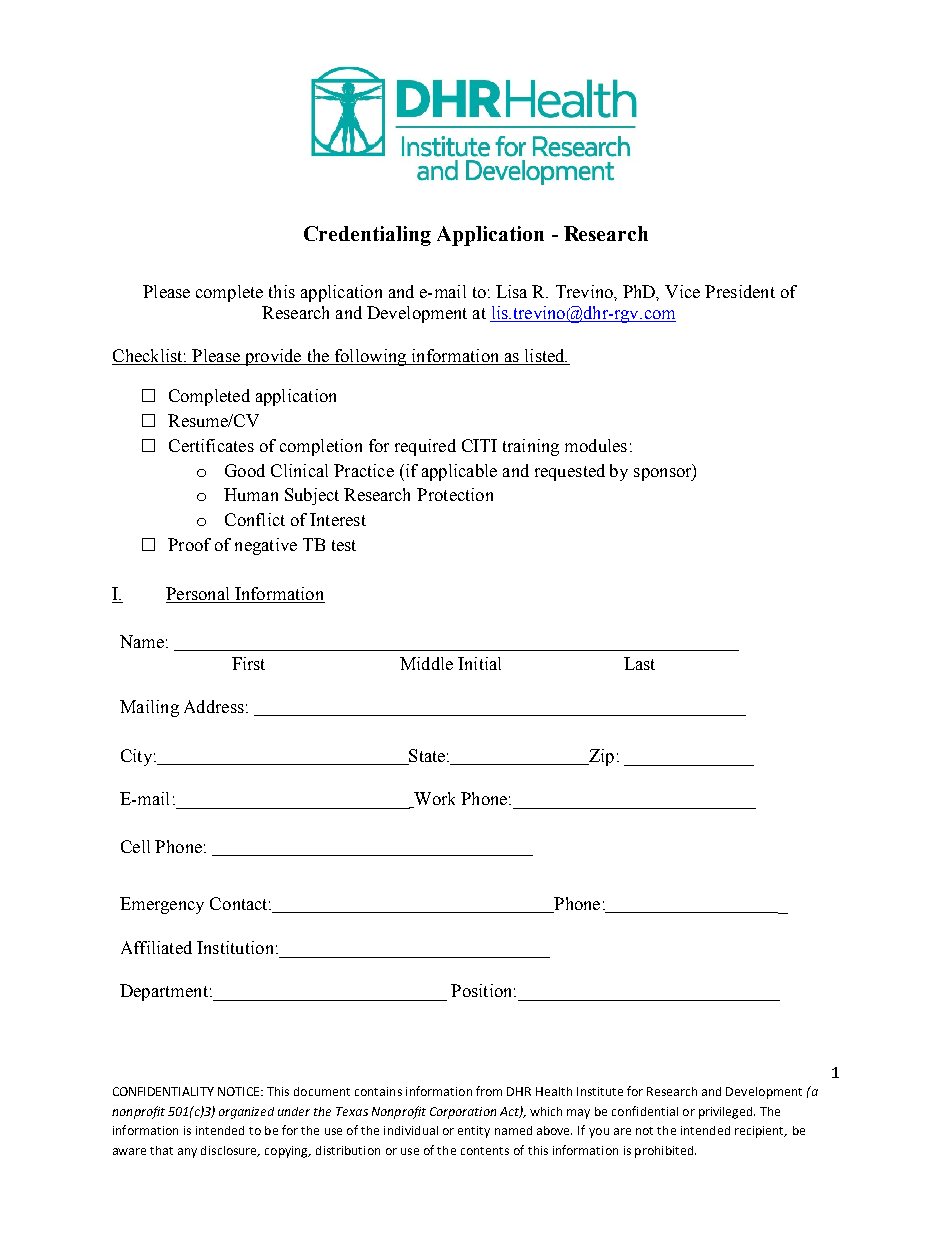 This page has height=1233, width=952. I want to click on Vice, so click(682, 291).
